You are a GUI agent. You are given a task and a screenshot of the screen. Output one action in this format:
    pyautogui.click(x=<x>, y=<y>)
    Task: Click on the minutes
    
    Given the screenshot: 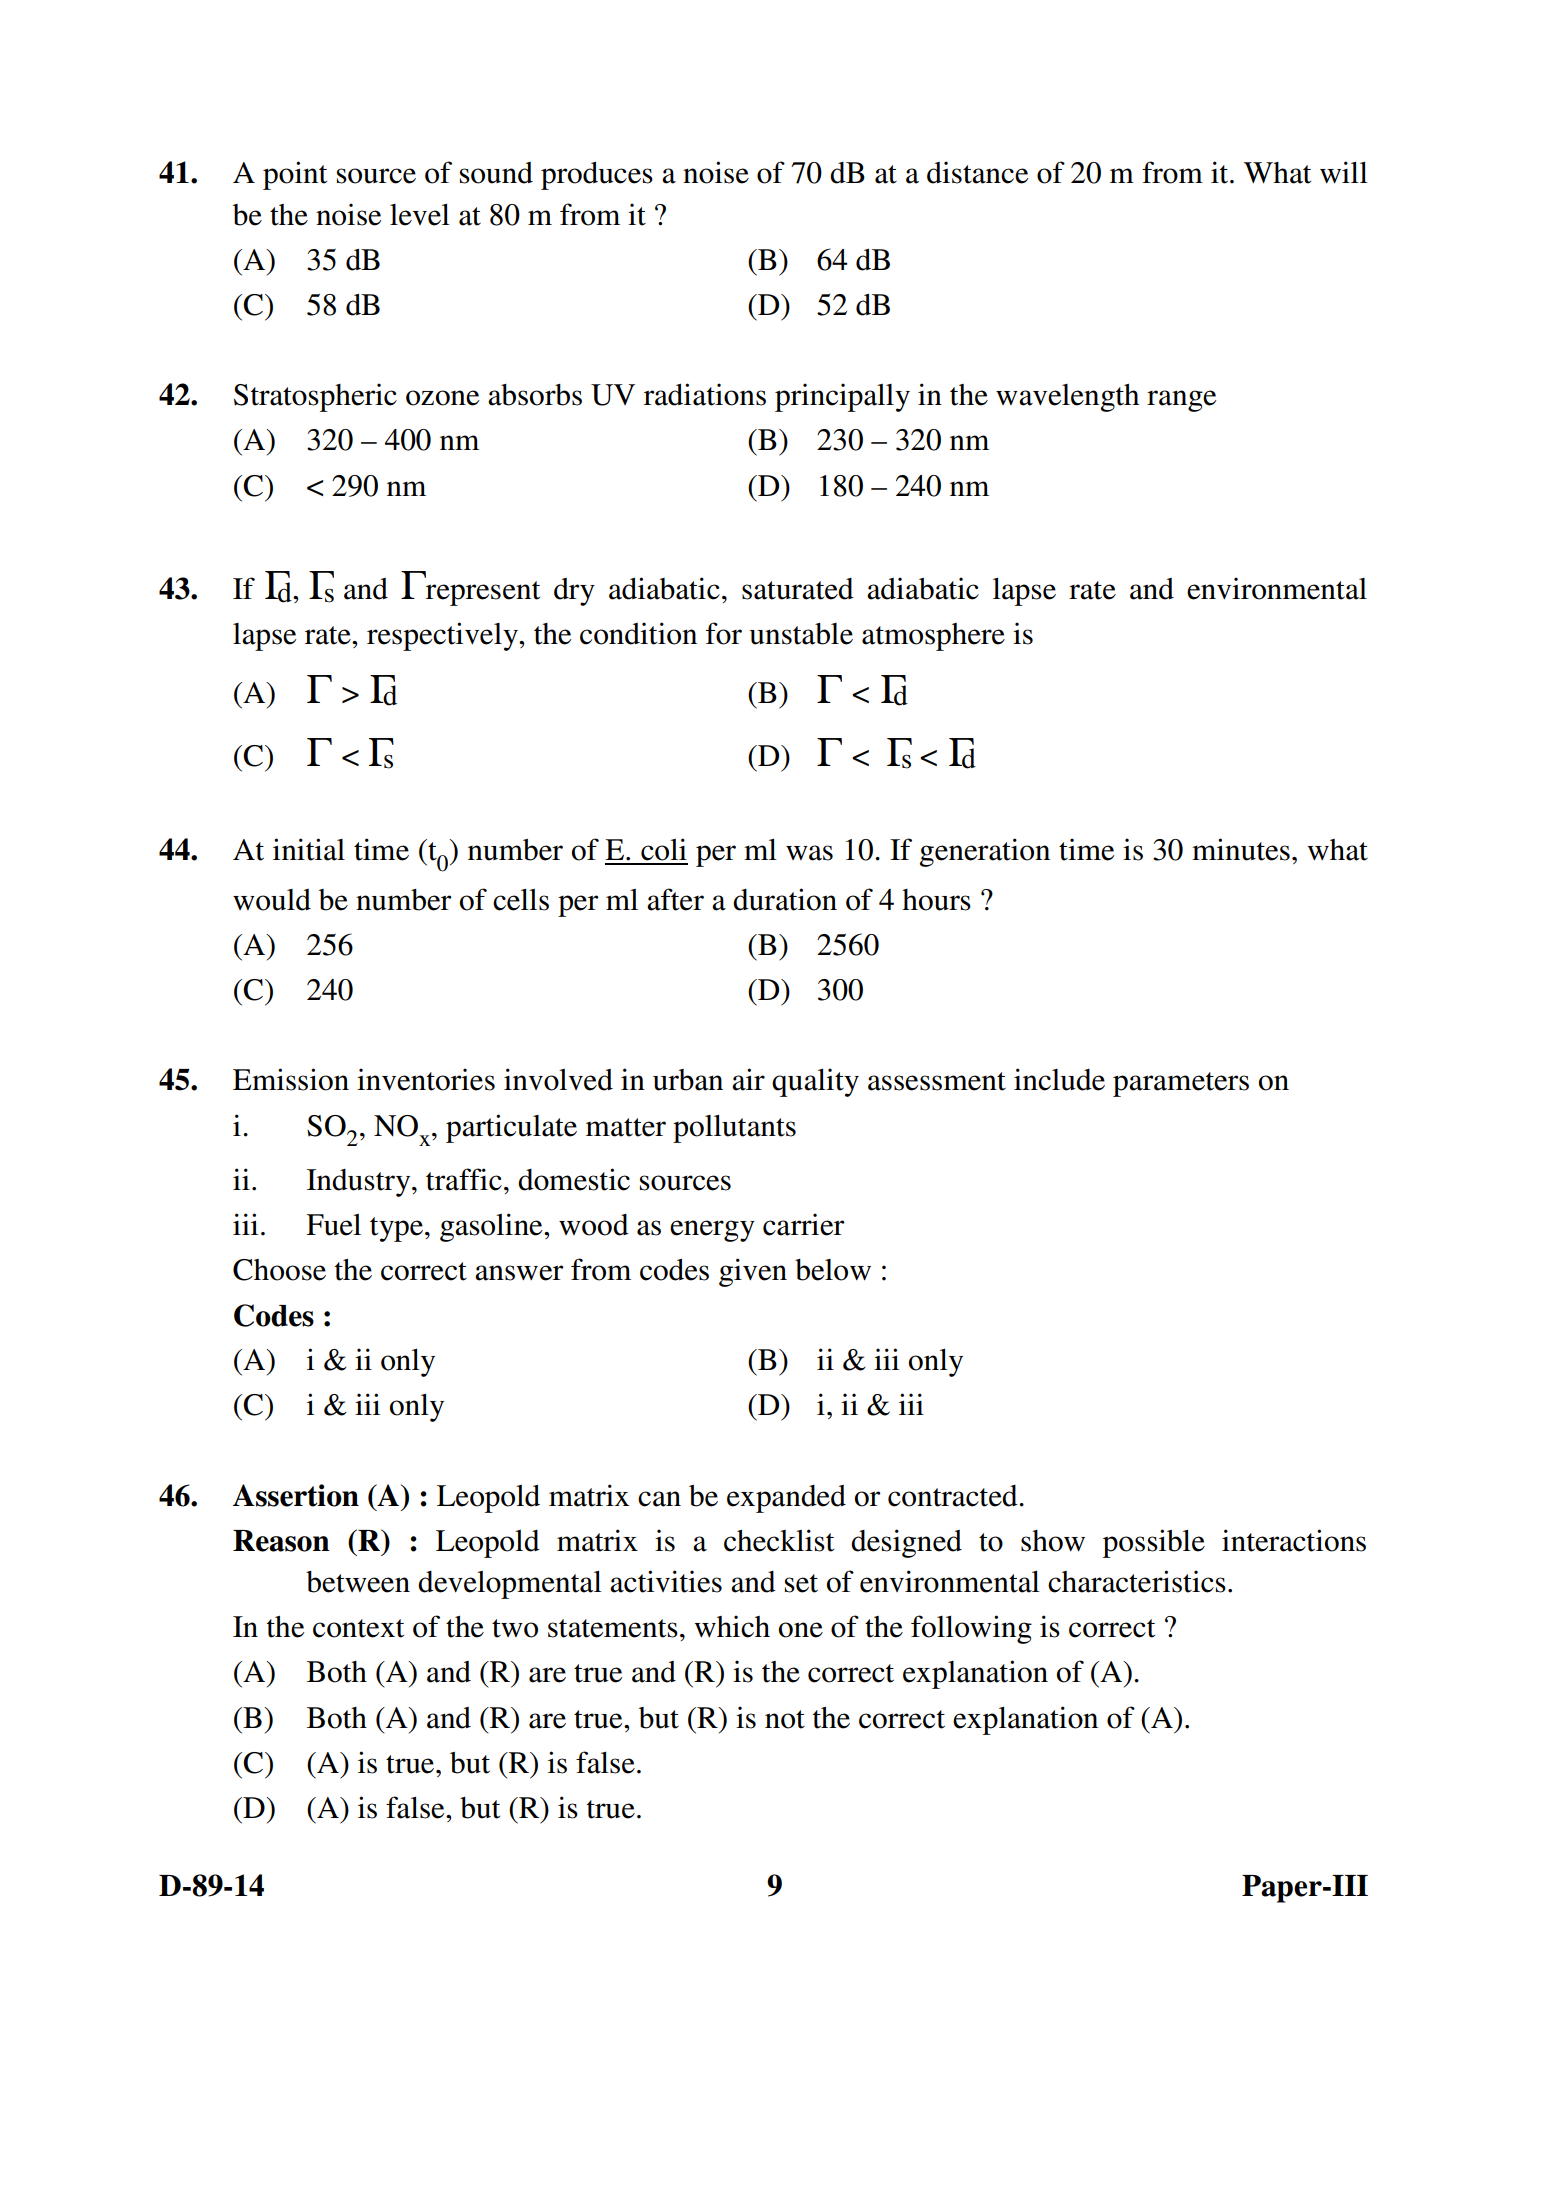 What is the action you would take?
    pyautogui.click(x=1241, y=849)
